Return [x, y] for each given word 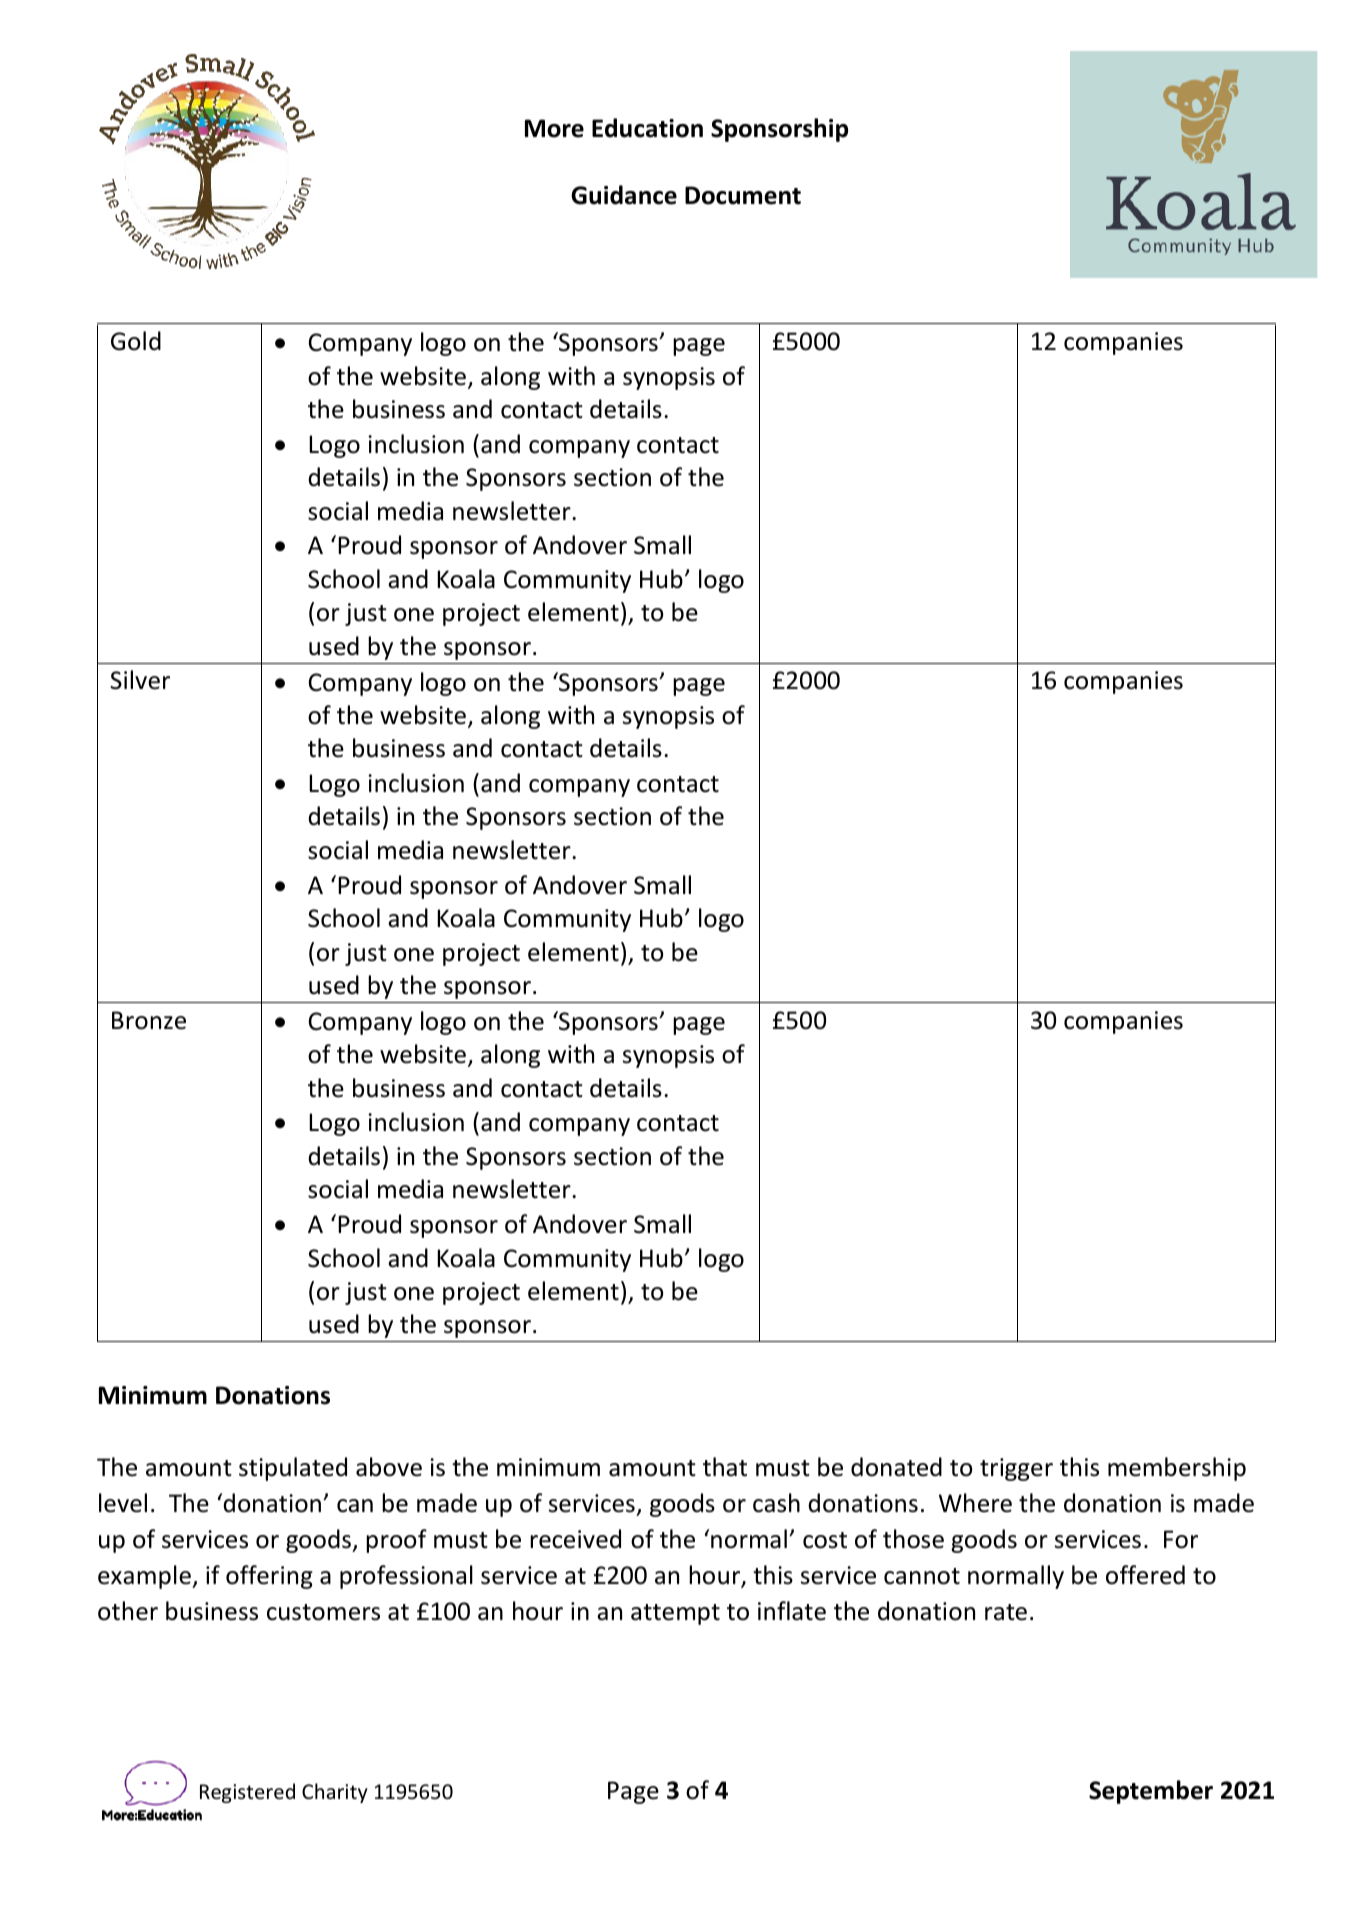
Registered [247, 1793]
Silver [140, 680]
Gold [136, 341]
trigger [1016, 1469]
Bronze [149, 1020]
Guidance [624, 195]
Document [743, 195]
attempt [675, 1614]
